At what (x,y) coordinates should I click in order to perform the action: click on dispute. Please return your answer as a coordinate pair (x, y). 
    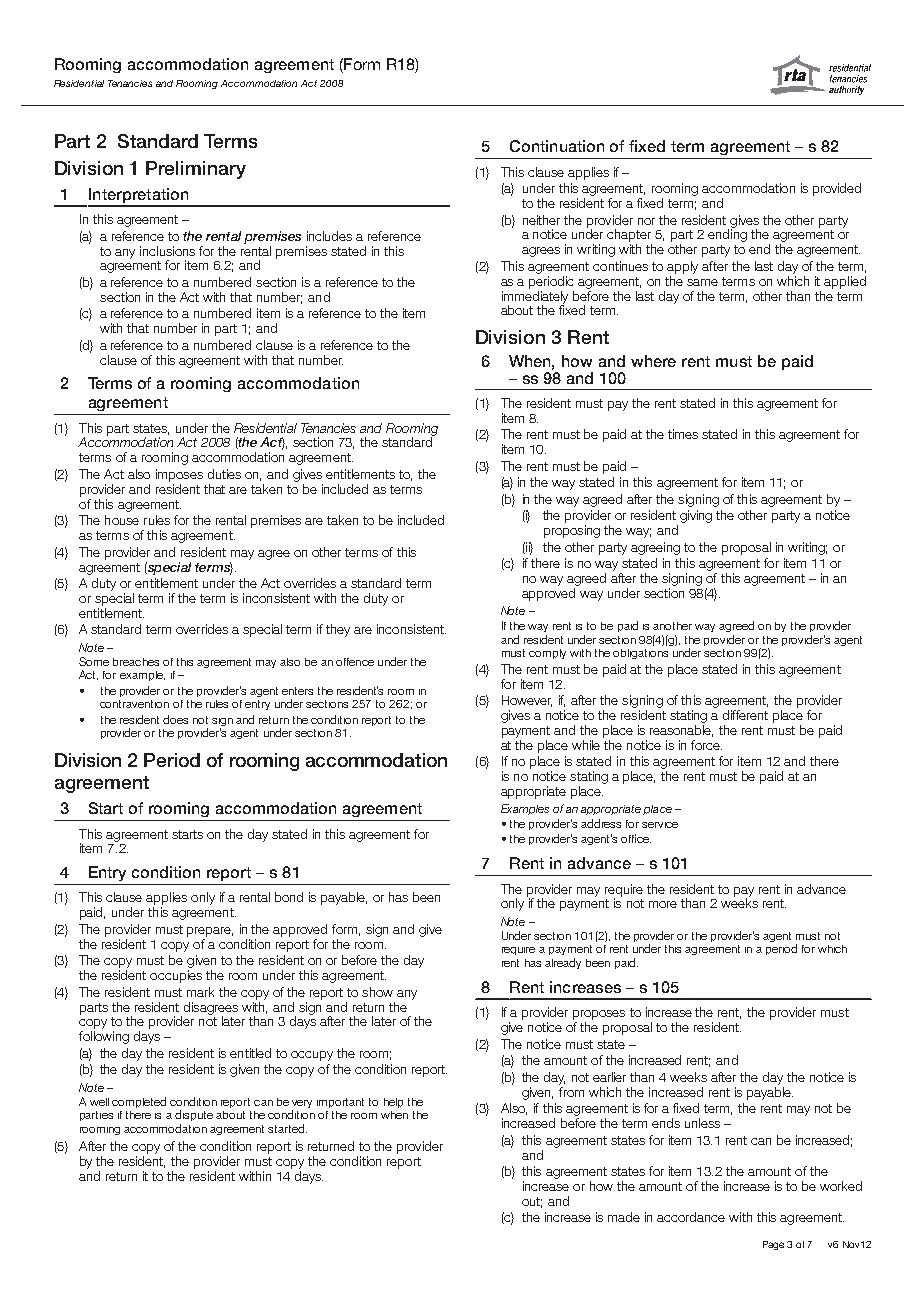
    Looking at the image, I should click on (194, 1115).
